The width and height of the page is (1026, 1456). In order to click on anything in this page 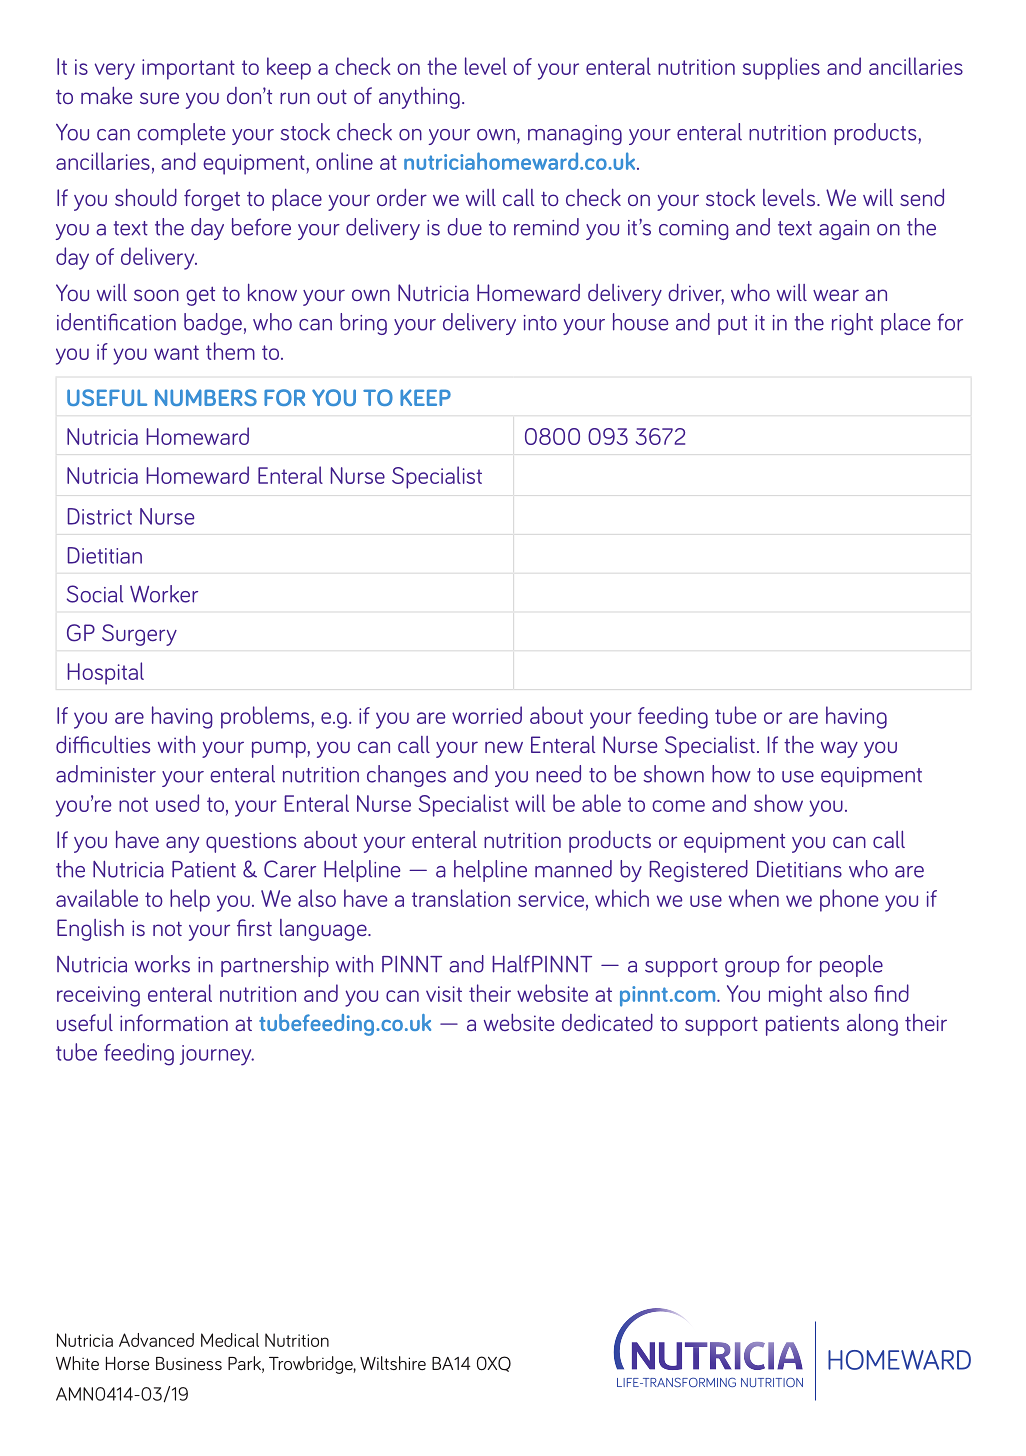, I will do `click(419, 98)`.
